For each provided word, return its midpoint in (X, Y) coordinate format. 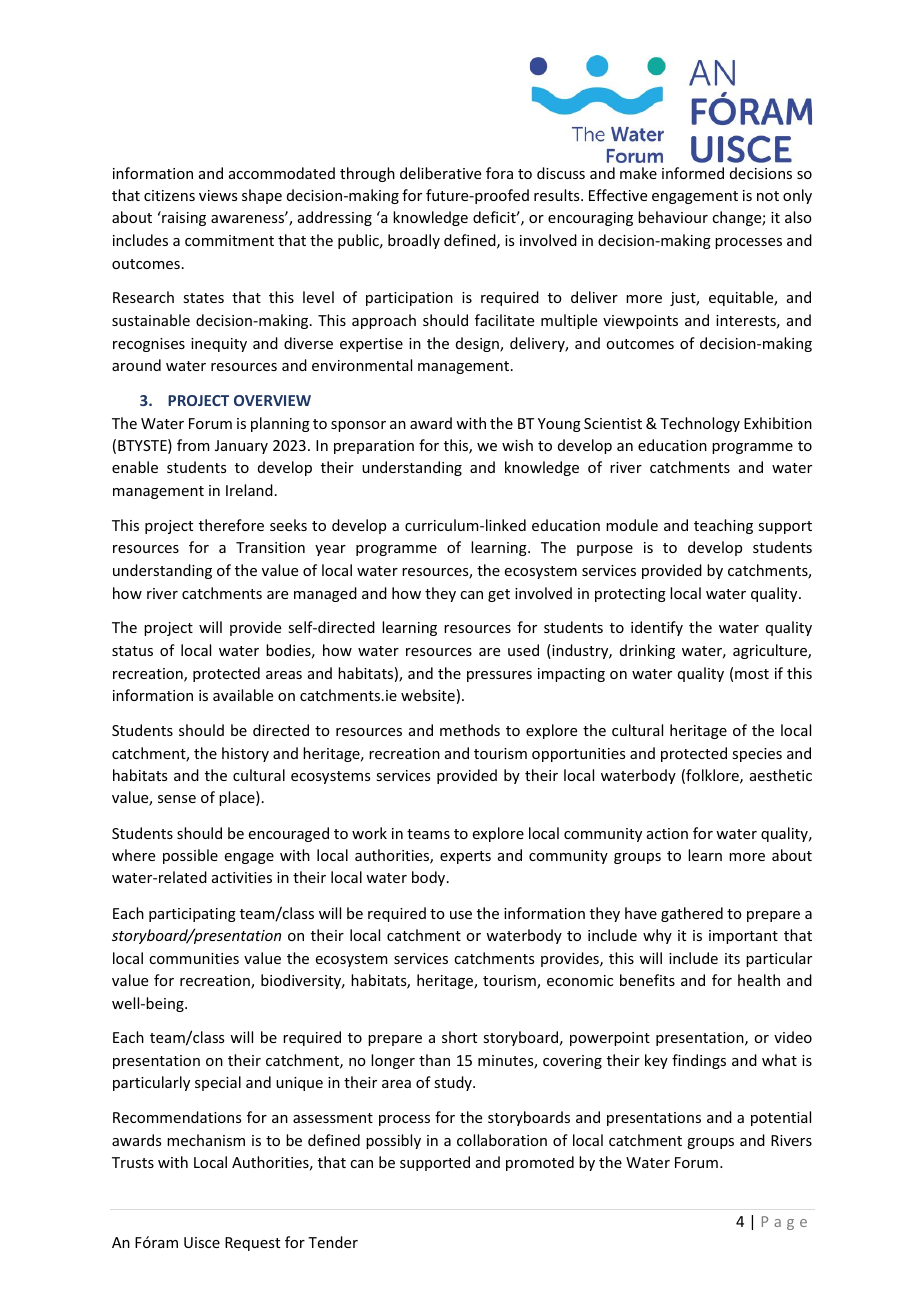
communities (194, 958)
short (459, 1037)
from (193, 445)
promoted (540, 1163)
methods (470, 730)
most (752, 674)
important (743, 937)
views (218, 195)
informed (693, 173)
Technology (700, 424)
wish (517, 445)
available (243, 695)
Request (252, 1244)
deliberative (440, 173)
